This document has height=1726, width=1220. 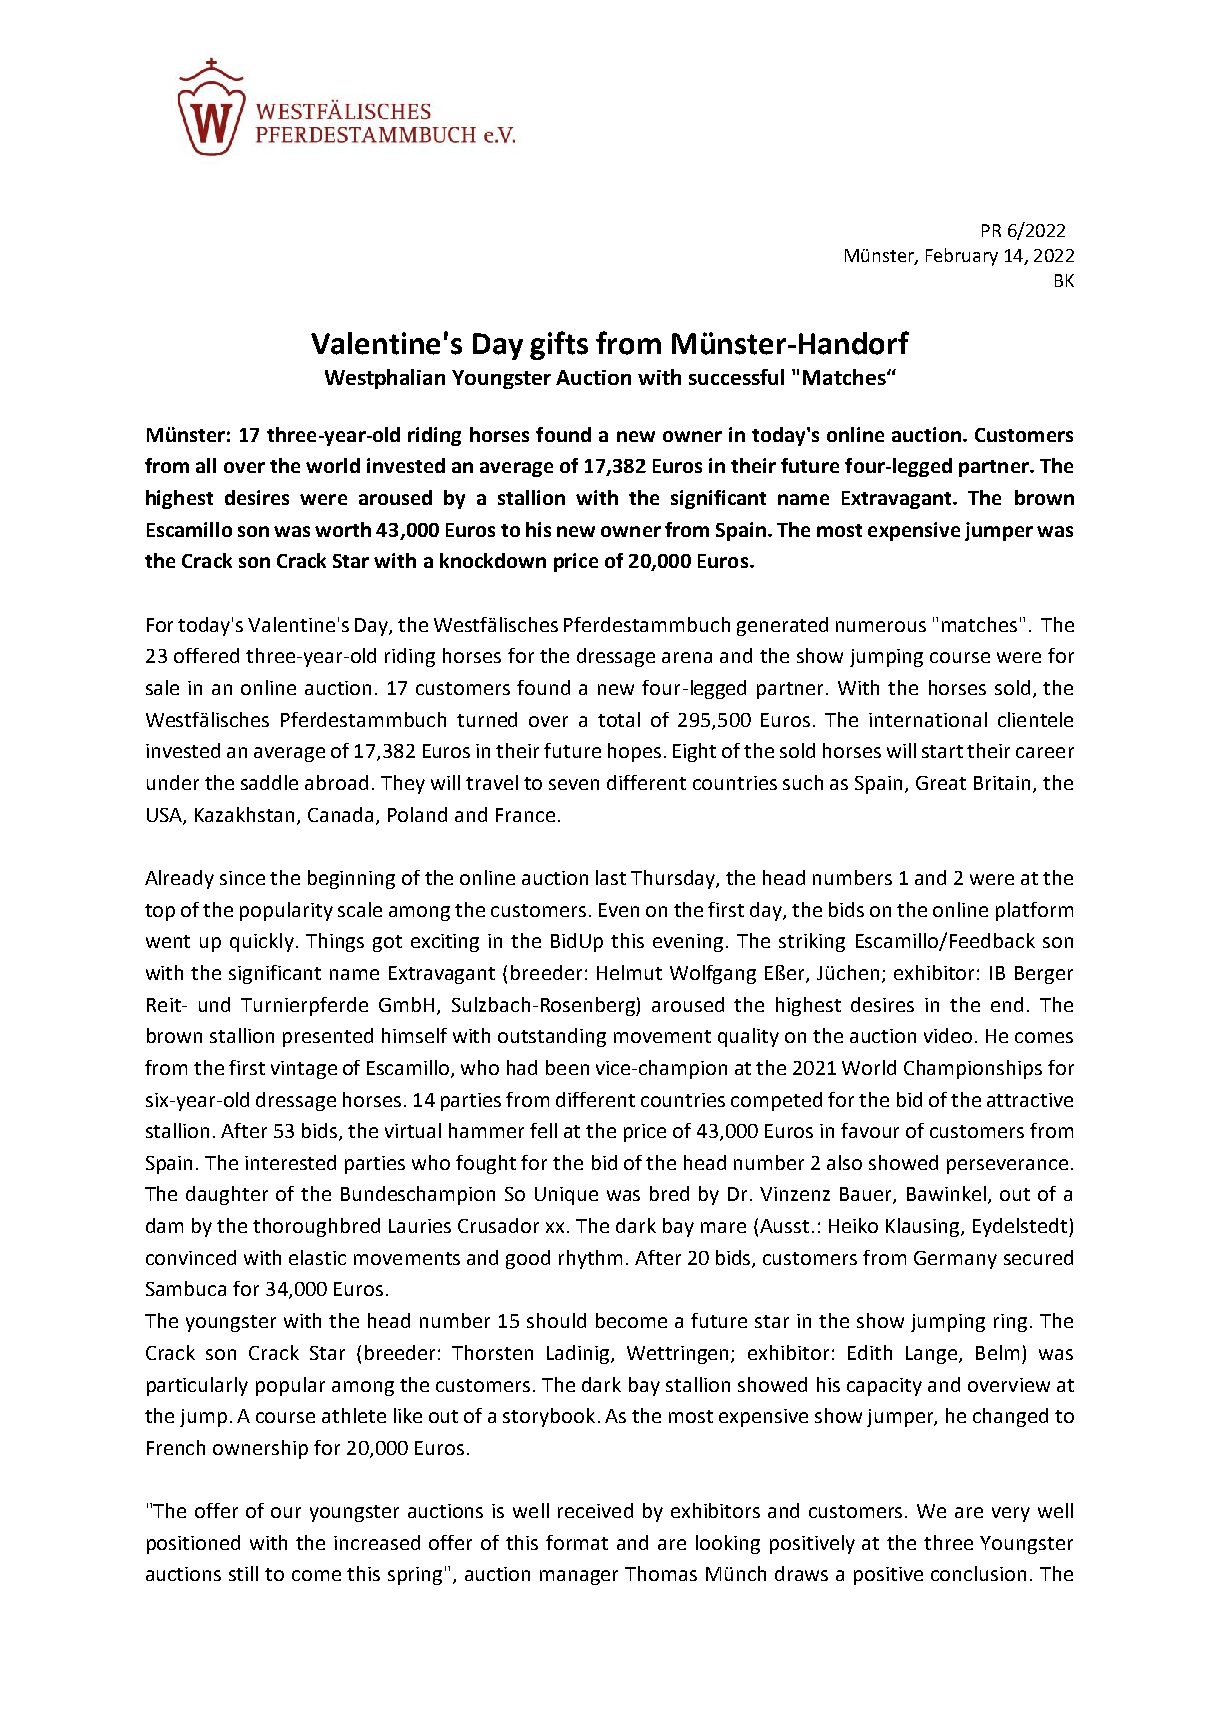 What do you see at coordinates (290, 1162) in the document?
I see `interested` at bounding box center [290, 1162].
